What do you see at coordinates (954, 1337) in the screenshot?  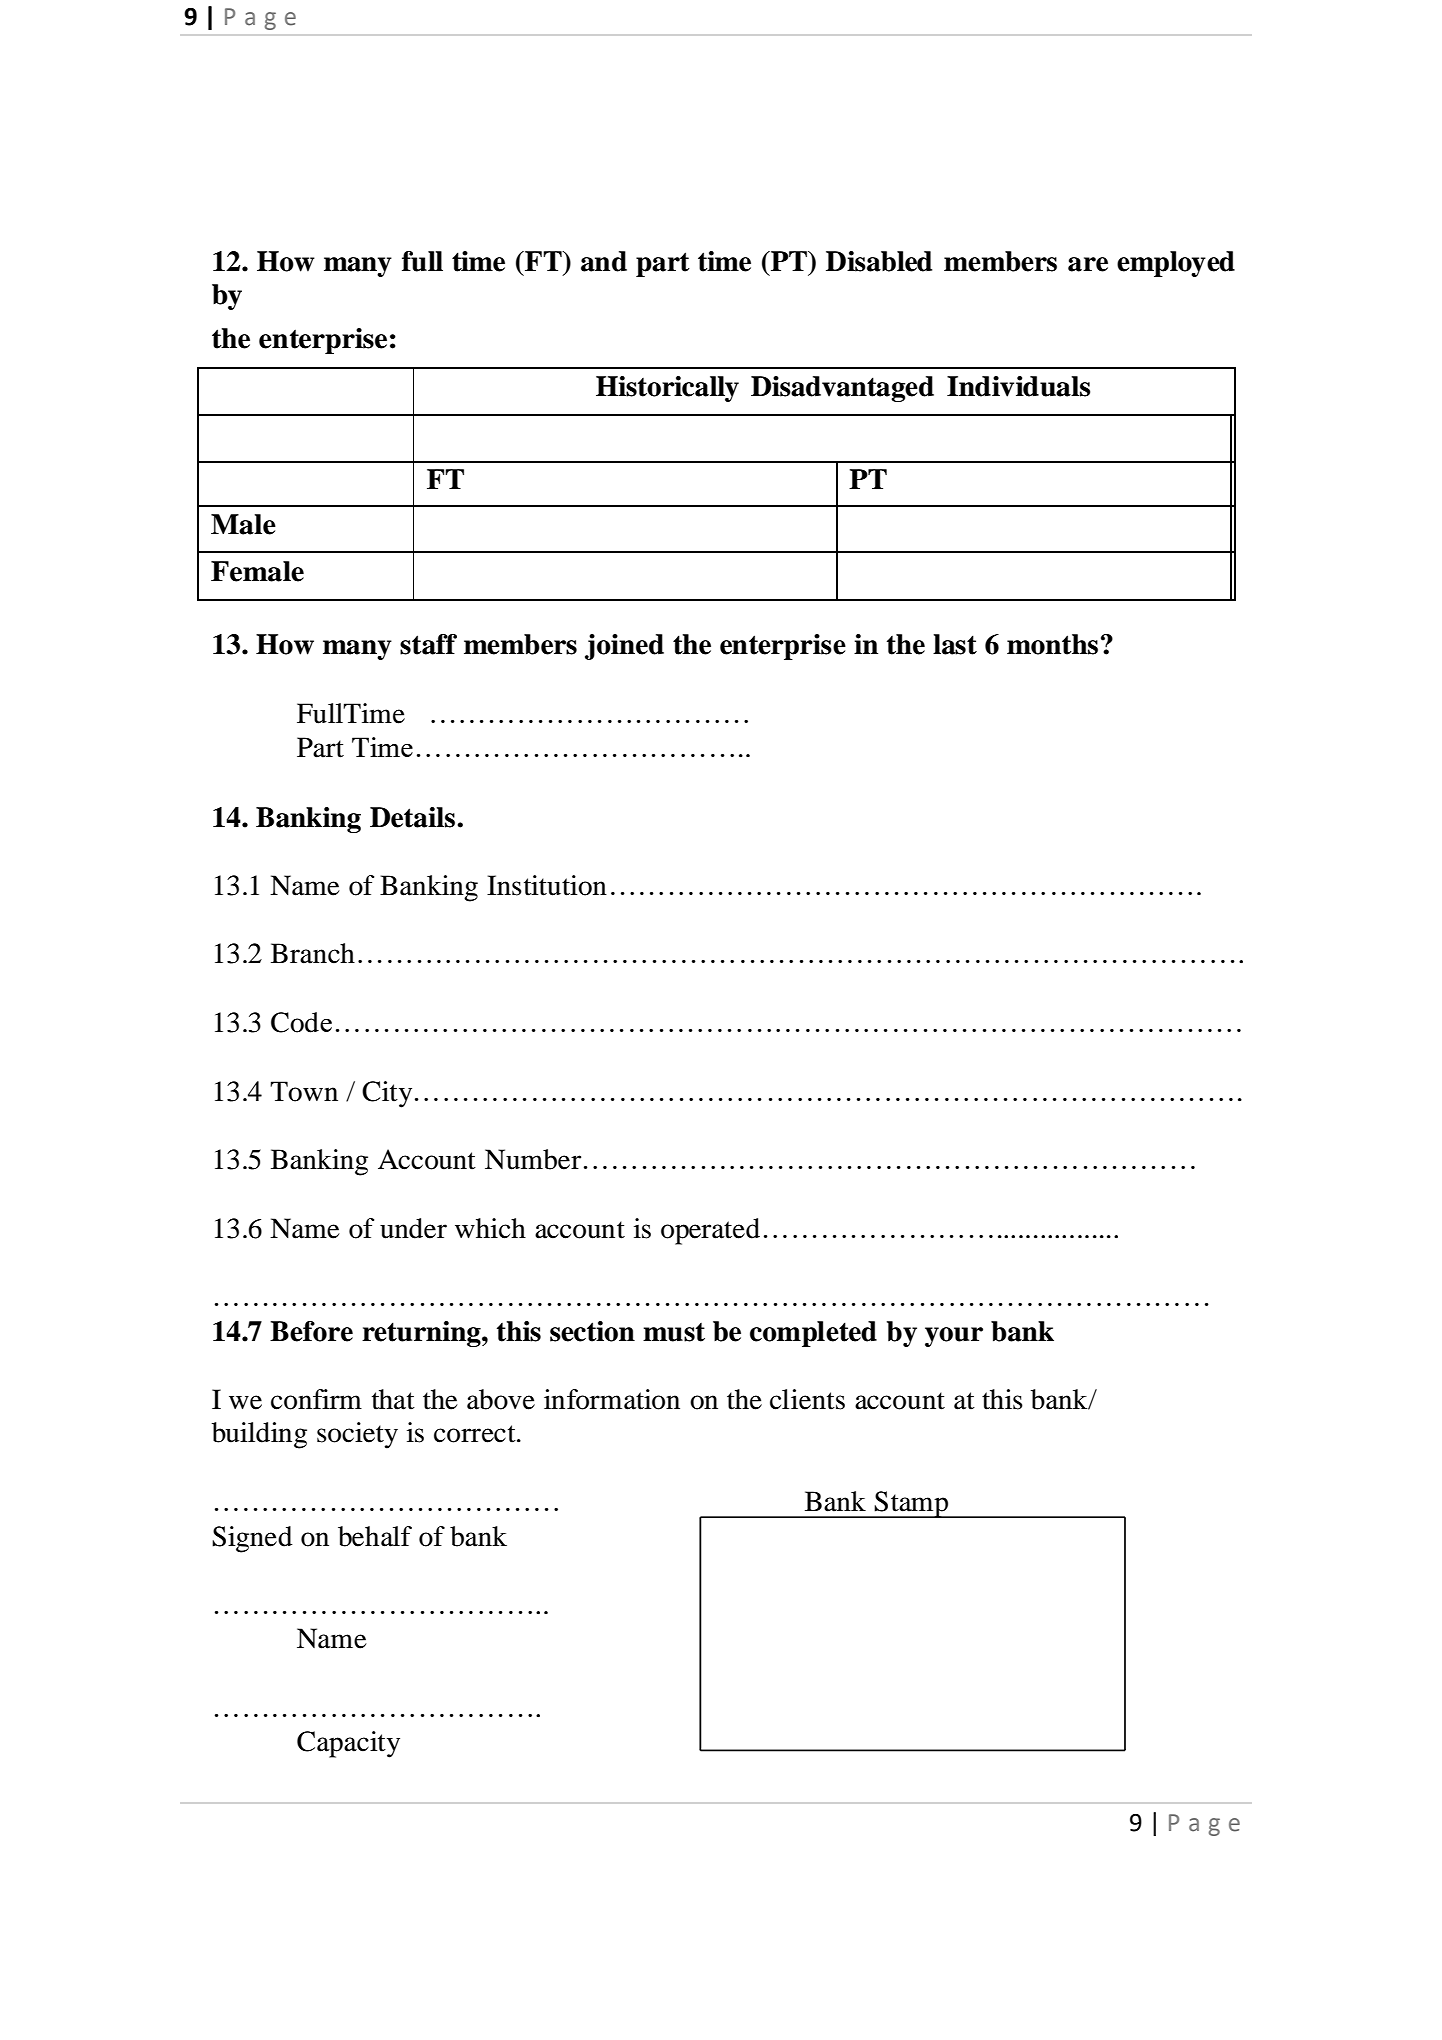 I see `your` at bounding box center [954, 1337].
